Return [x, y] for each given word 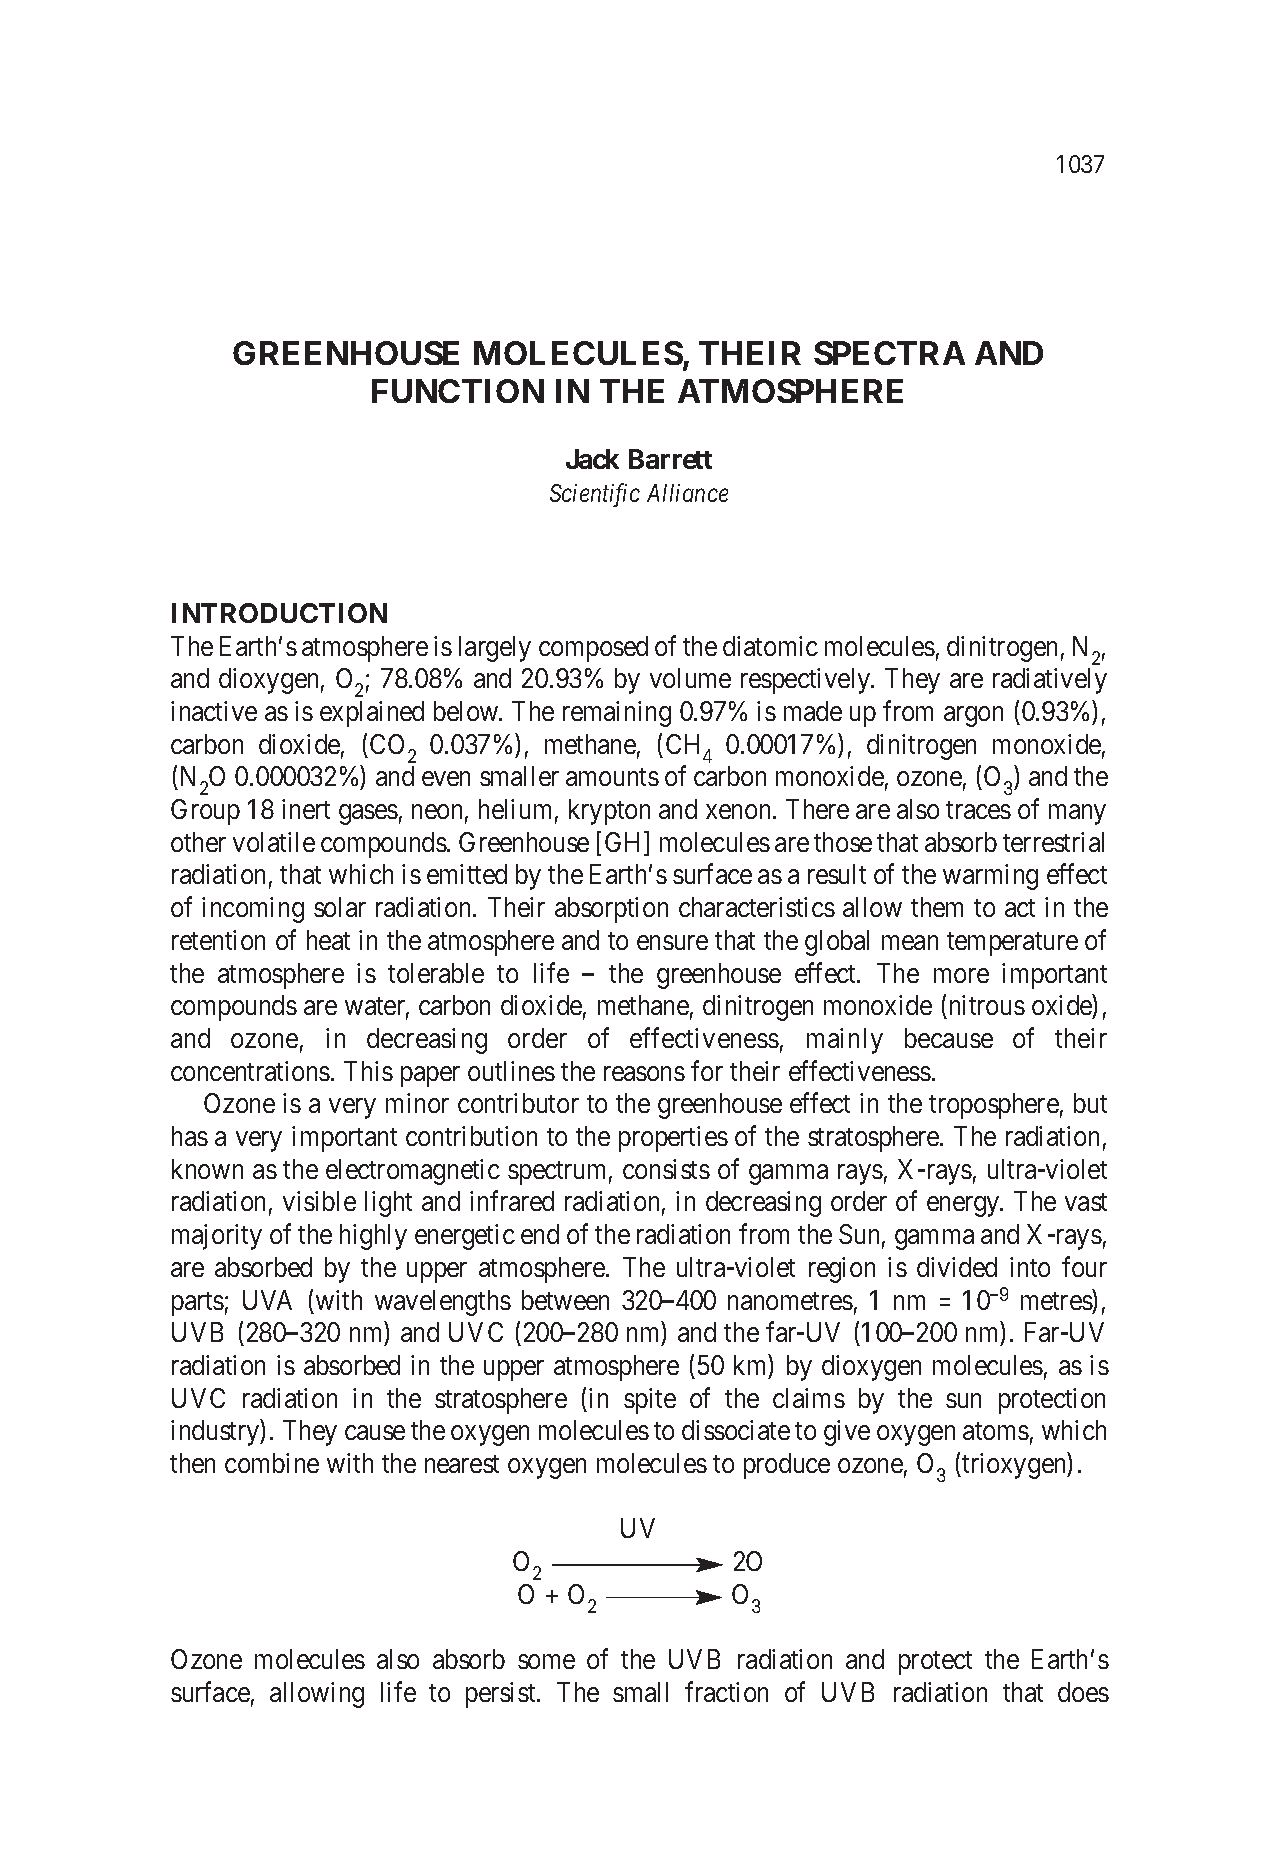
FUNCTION [458, 391]
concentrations [250, 1071]
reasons [644, 1073]
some [546, 1662]
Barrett [670, 459]
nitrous [987, 1005]
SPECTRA [889, 353]
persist [502, 1695]
